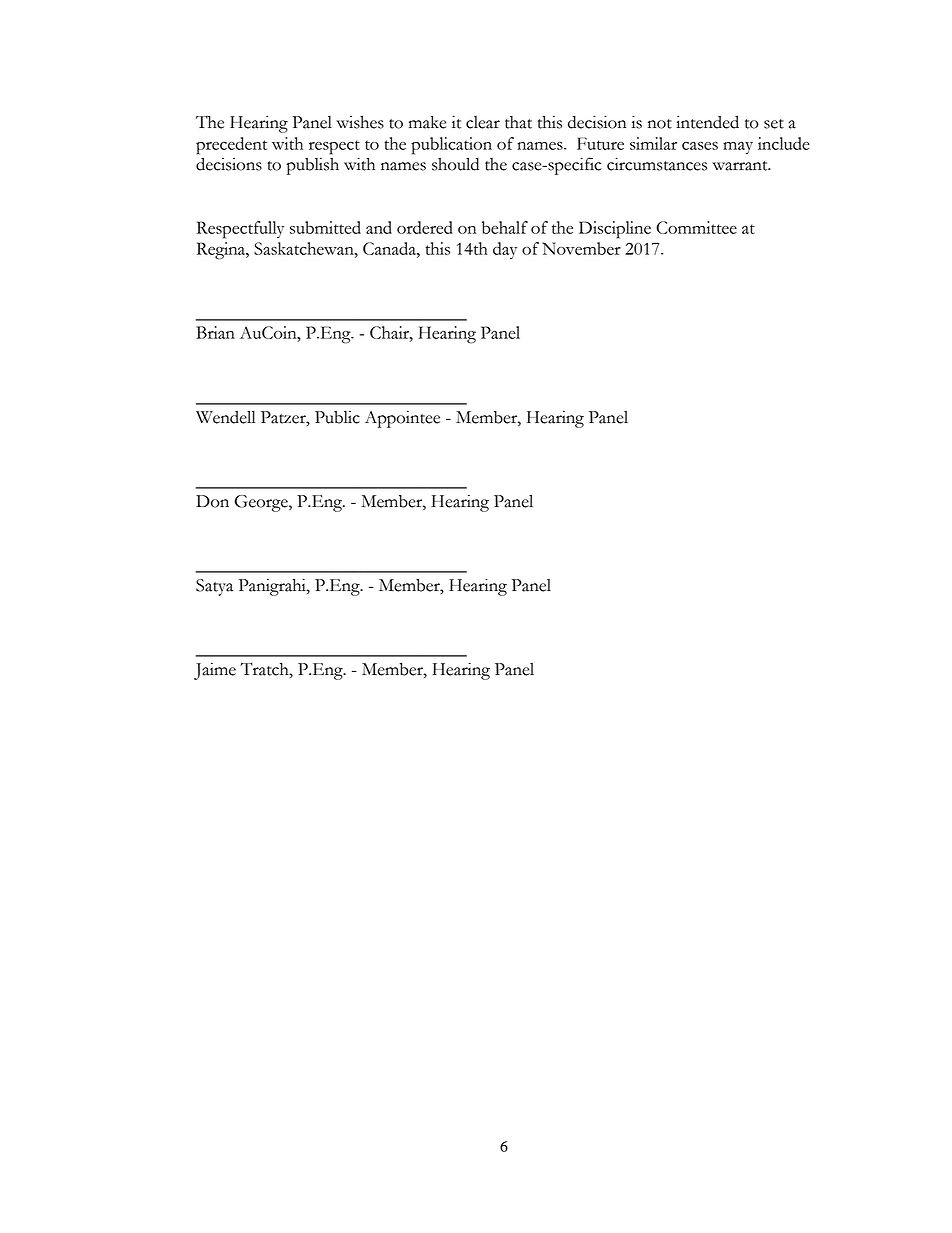 Image resolution: width=952 pixels, height=1233 pixels. What do you see at coordinates (214, 587) in the page?
I see `Satya` at bounding box center [214, 587].
